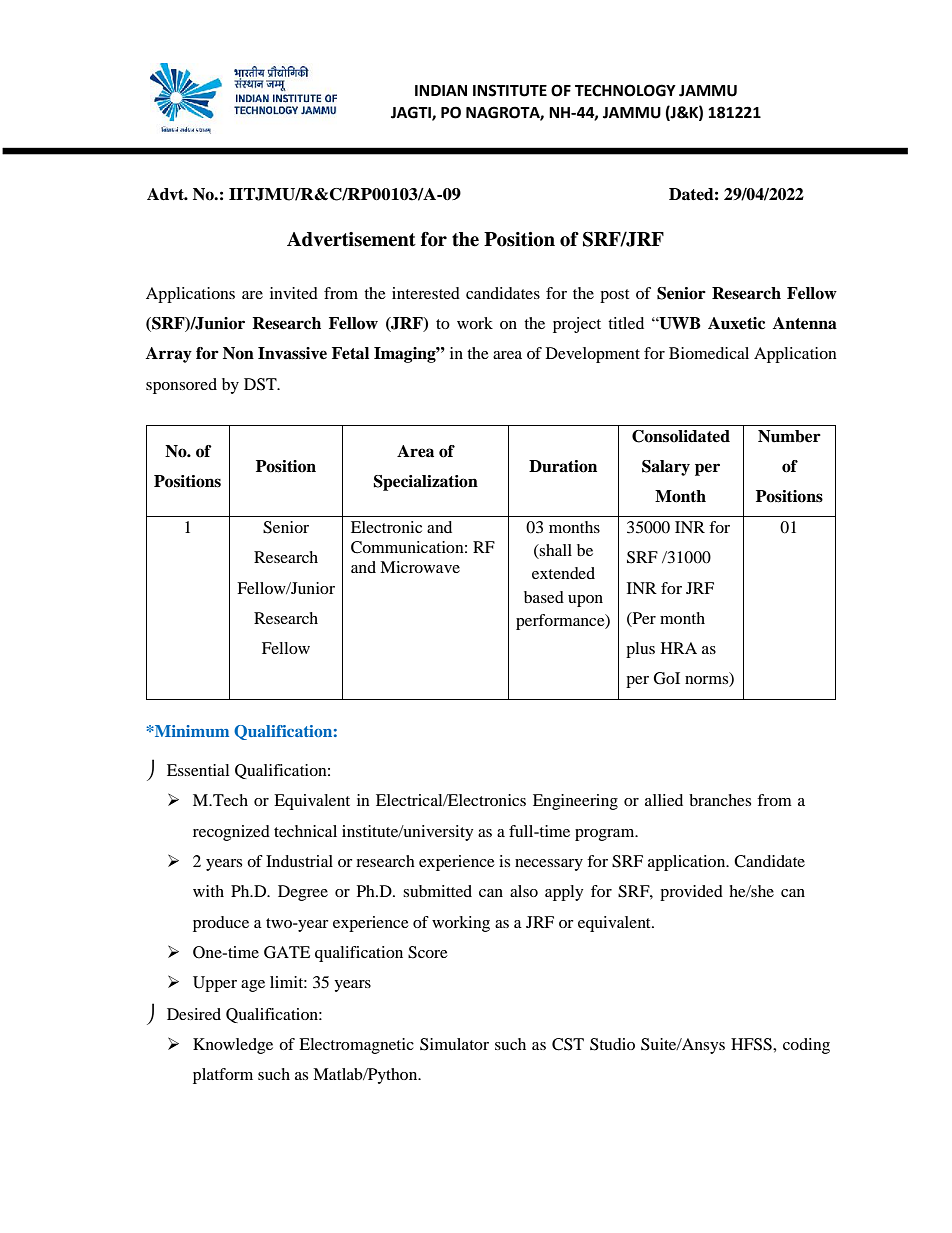  I want to click on Advertisement, so click(351, 239).
